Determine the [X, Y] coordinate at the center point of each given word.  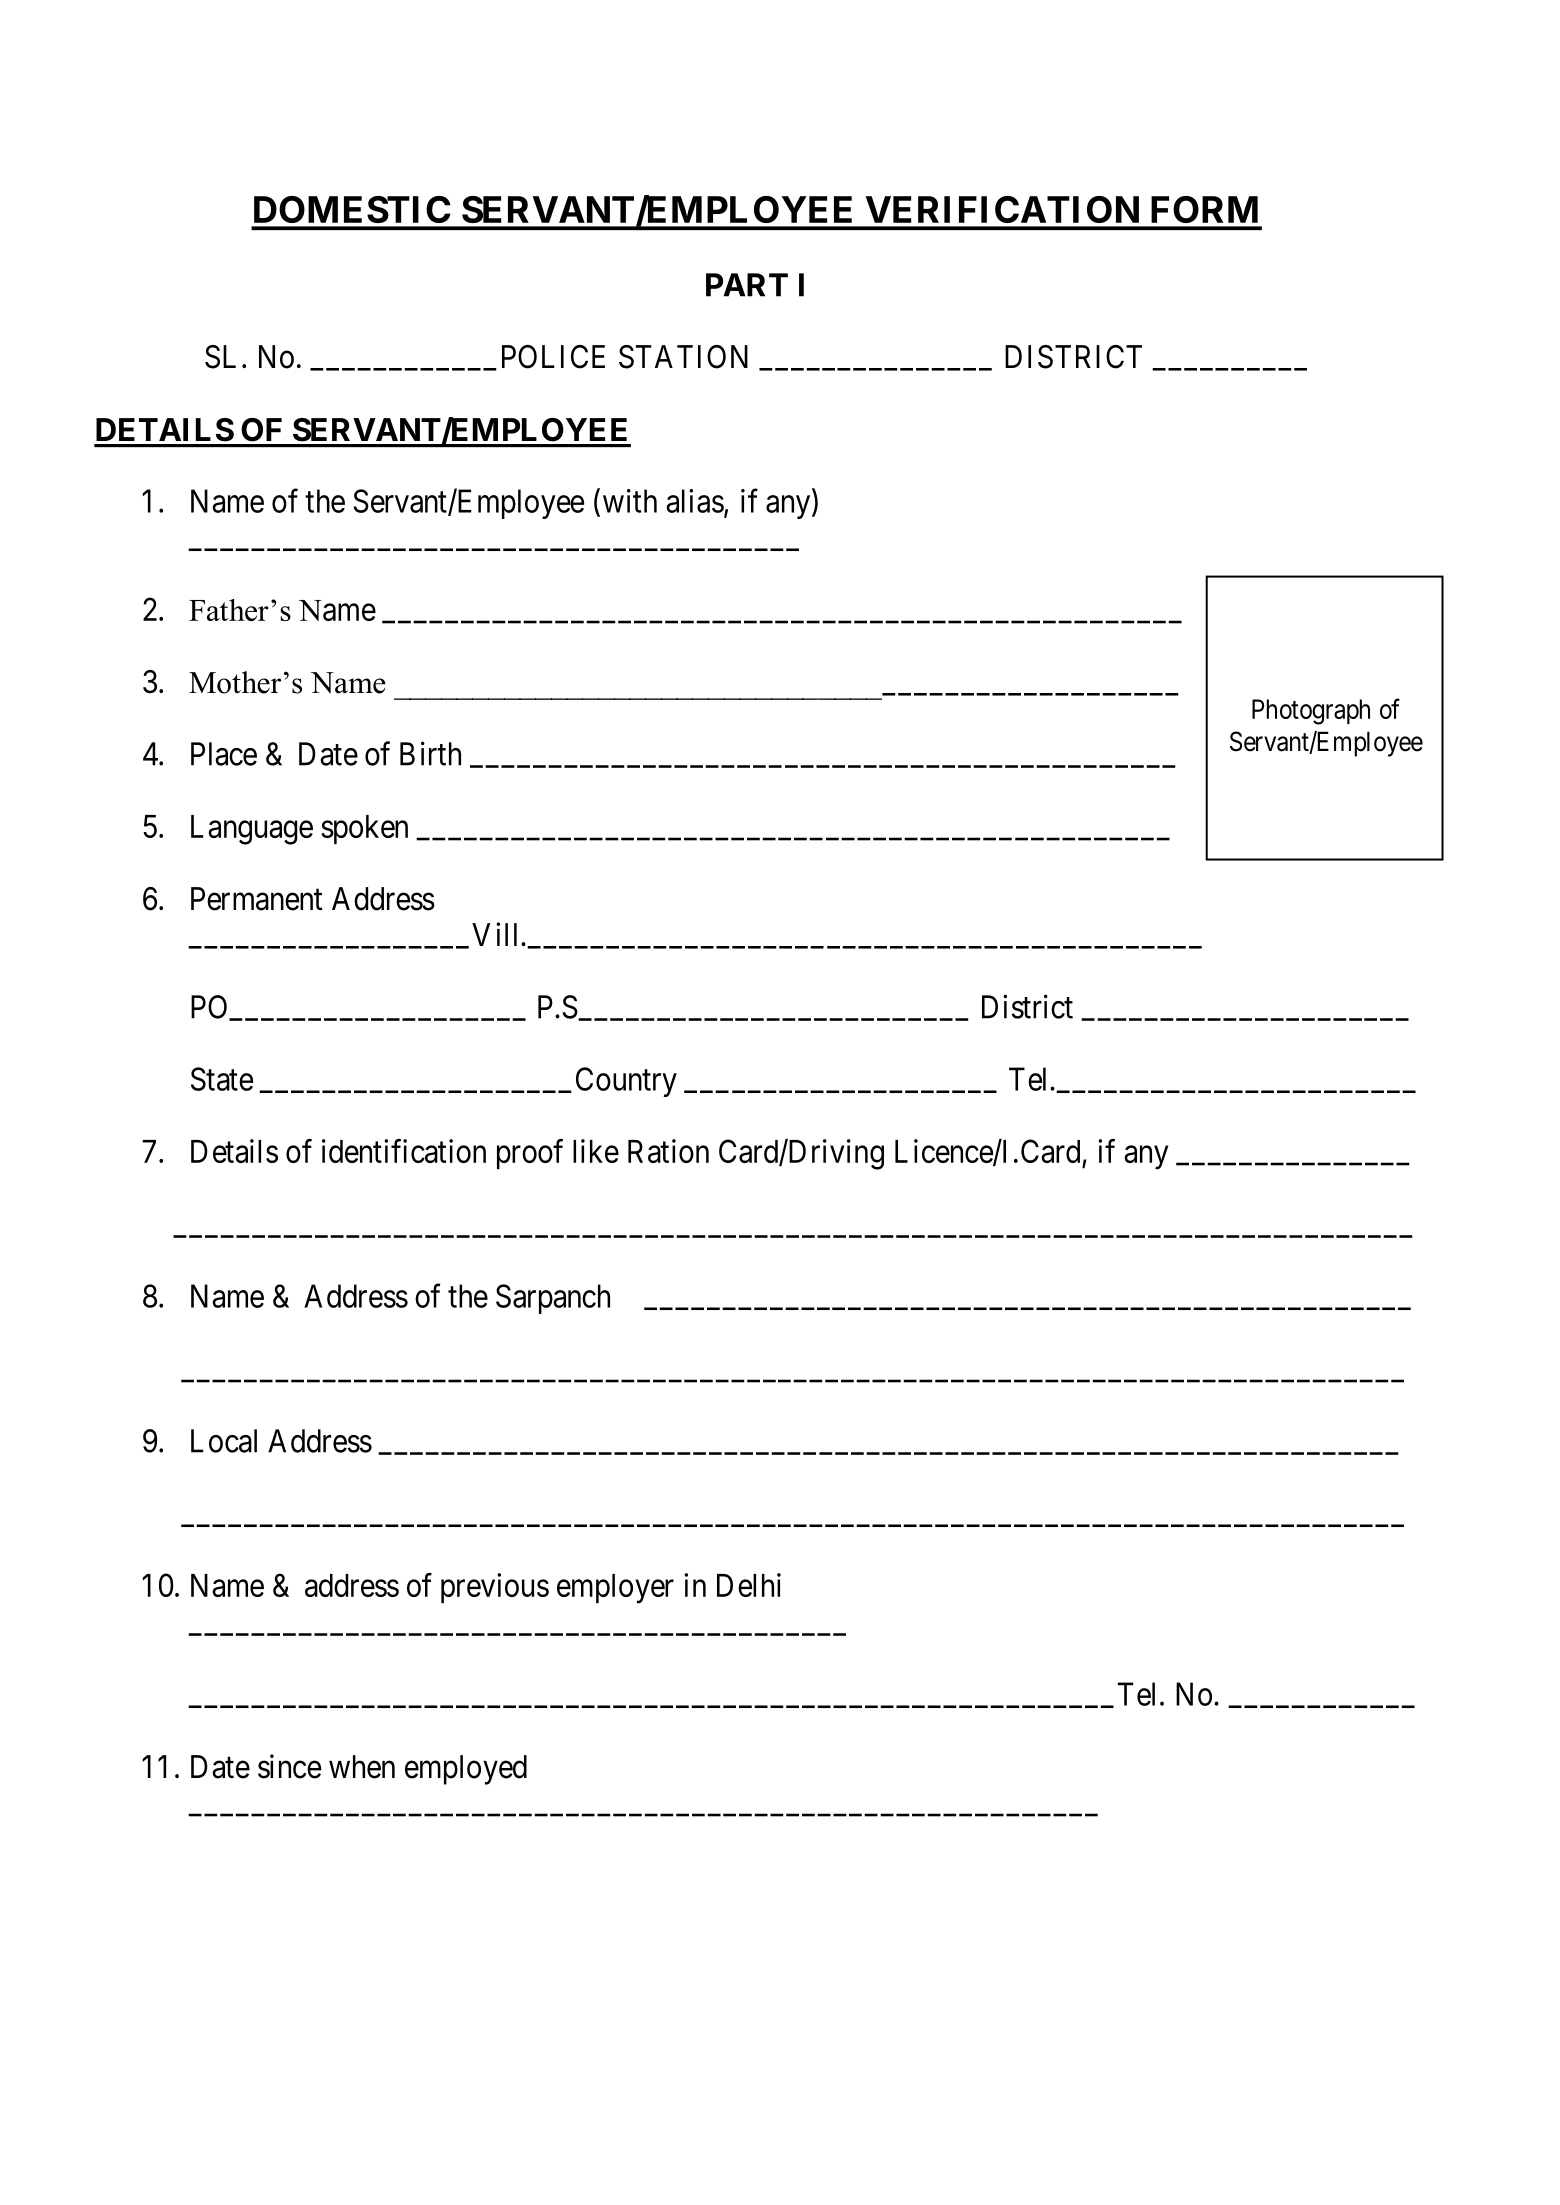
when [362, 1767]
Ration [668, 1151]
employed [466, 1770]
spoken [364, 829]
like [596, 1151]
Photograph [1311, 712]
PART [747, 285]
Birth [430, 753]
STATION [683, 357]
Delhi [749, 1585]
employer [615, 1589]
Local [224, 1441]
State [222, 1079]
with [630, 501]
